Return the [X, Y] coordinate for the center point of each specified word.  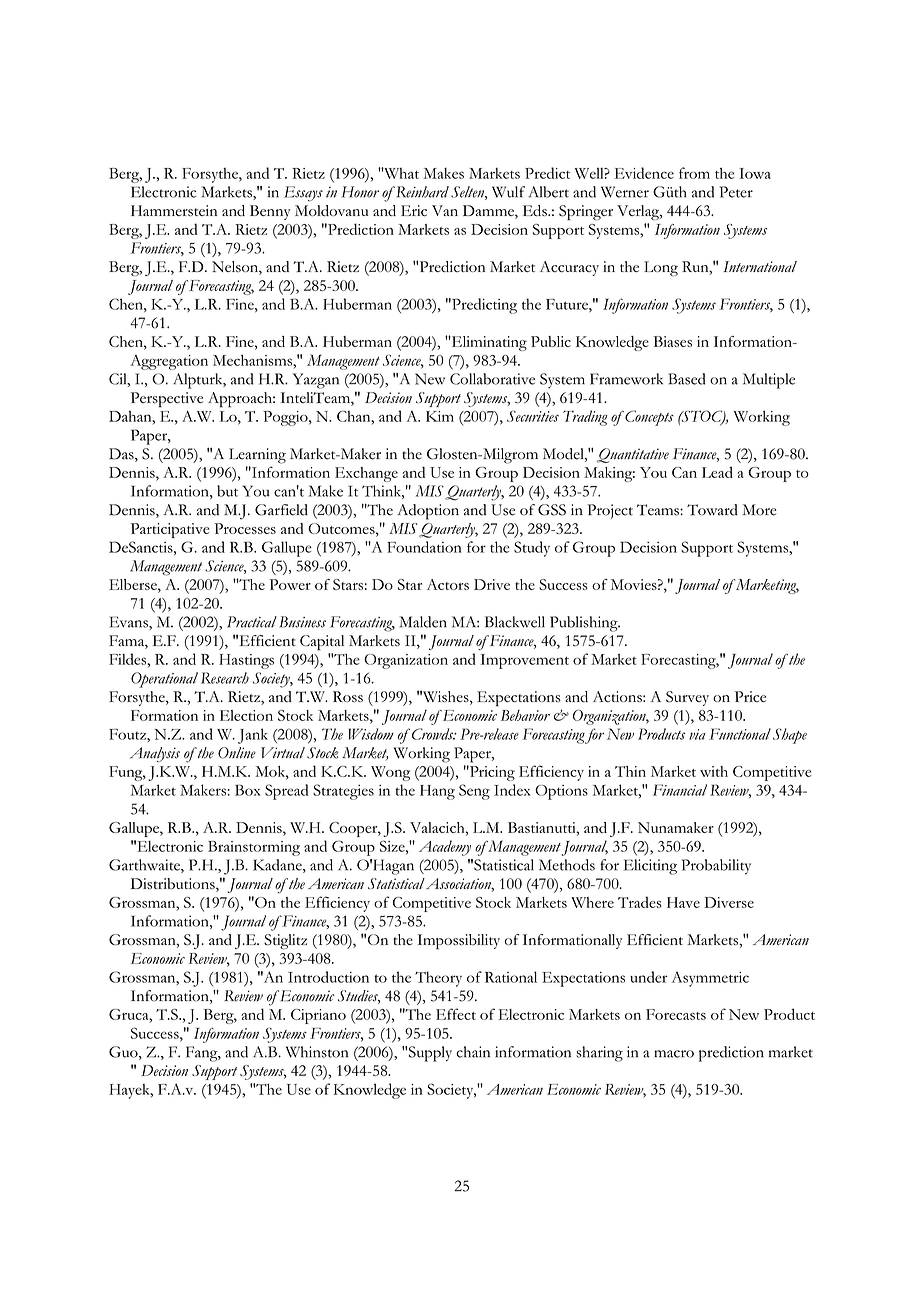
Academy [445, 848]
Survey [687, 698]
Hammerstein [174, 210]
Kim [440, 416]
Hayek [130, 1091]
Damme [489, 212]
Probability [716, 867]
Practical [252, 622]
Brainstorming [254, 848]
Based [686, 379]
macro [674, 1054]
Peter [736, 192]
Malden [423, 622]
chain [473, 1052]
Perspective [167, 399]
